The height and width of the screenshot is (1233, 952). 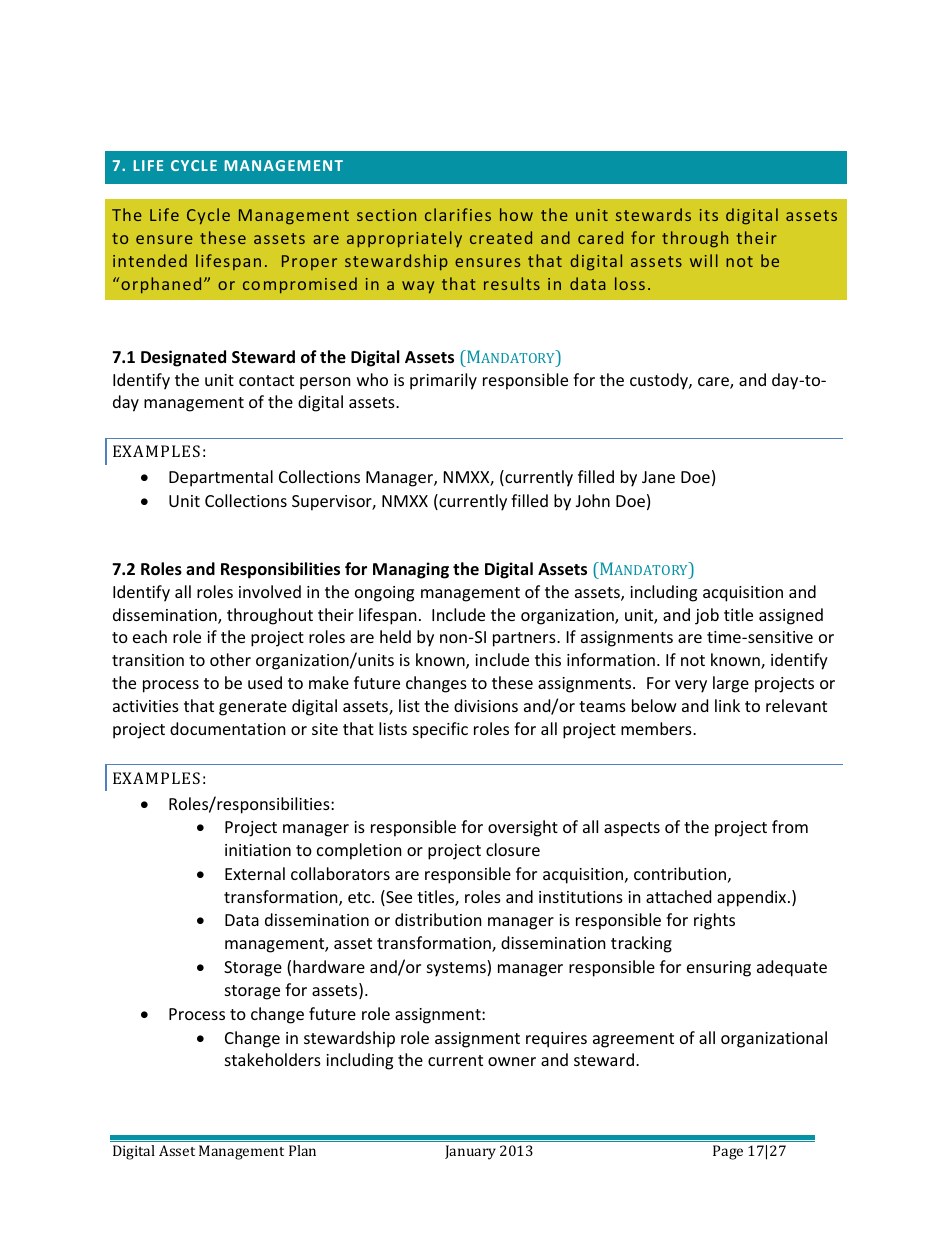 What do you see at coordinates (230, 659) in the screenshot?
I see `other` at bounding box center [230, 659].
